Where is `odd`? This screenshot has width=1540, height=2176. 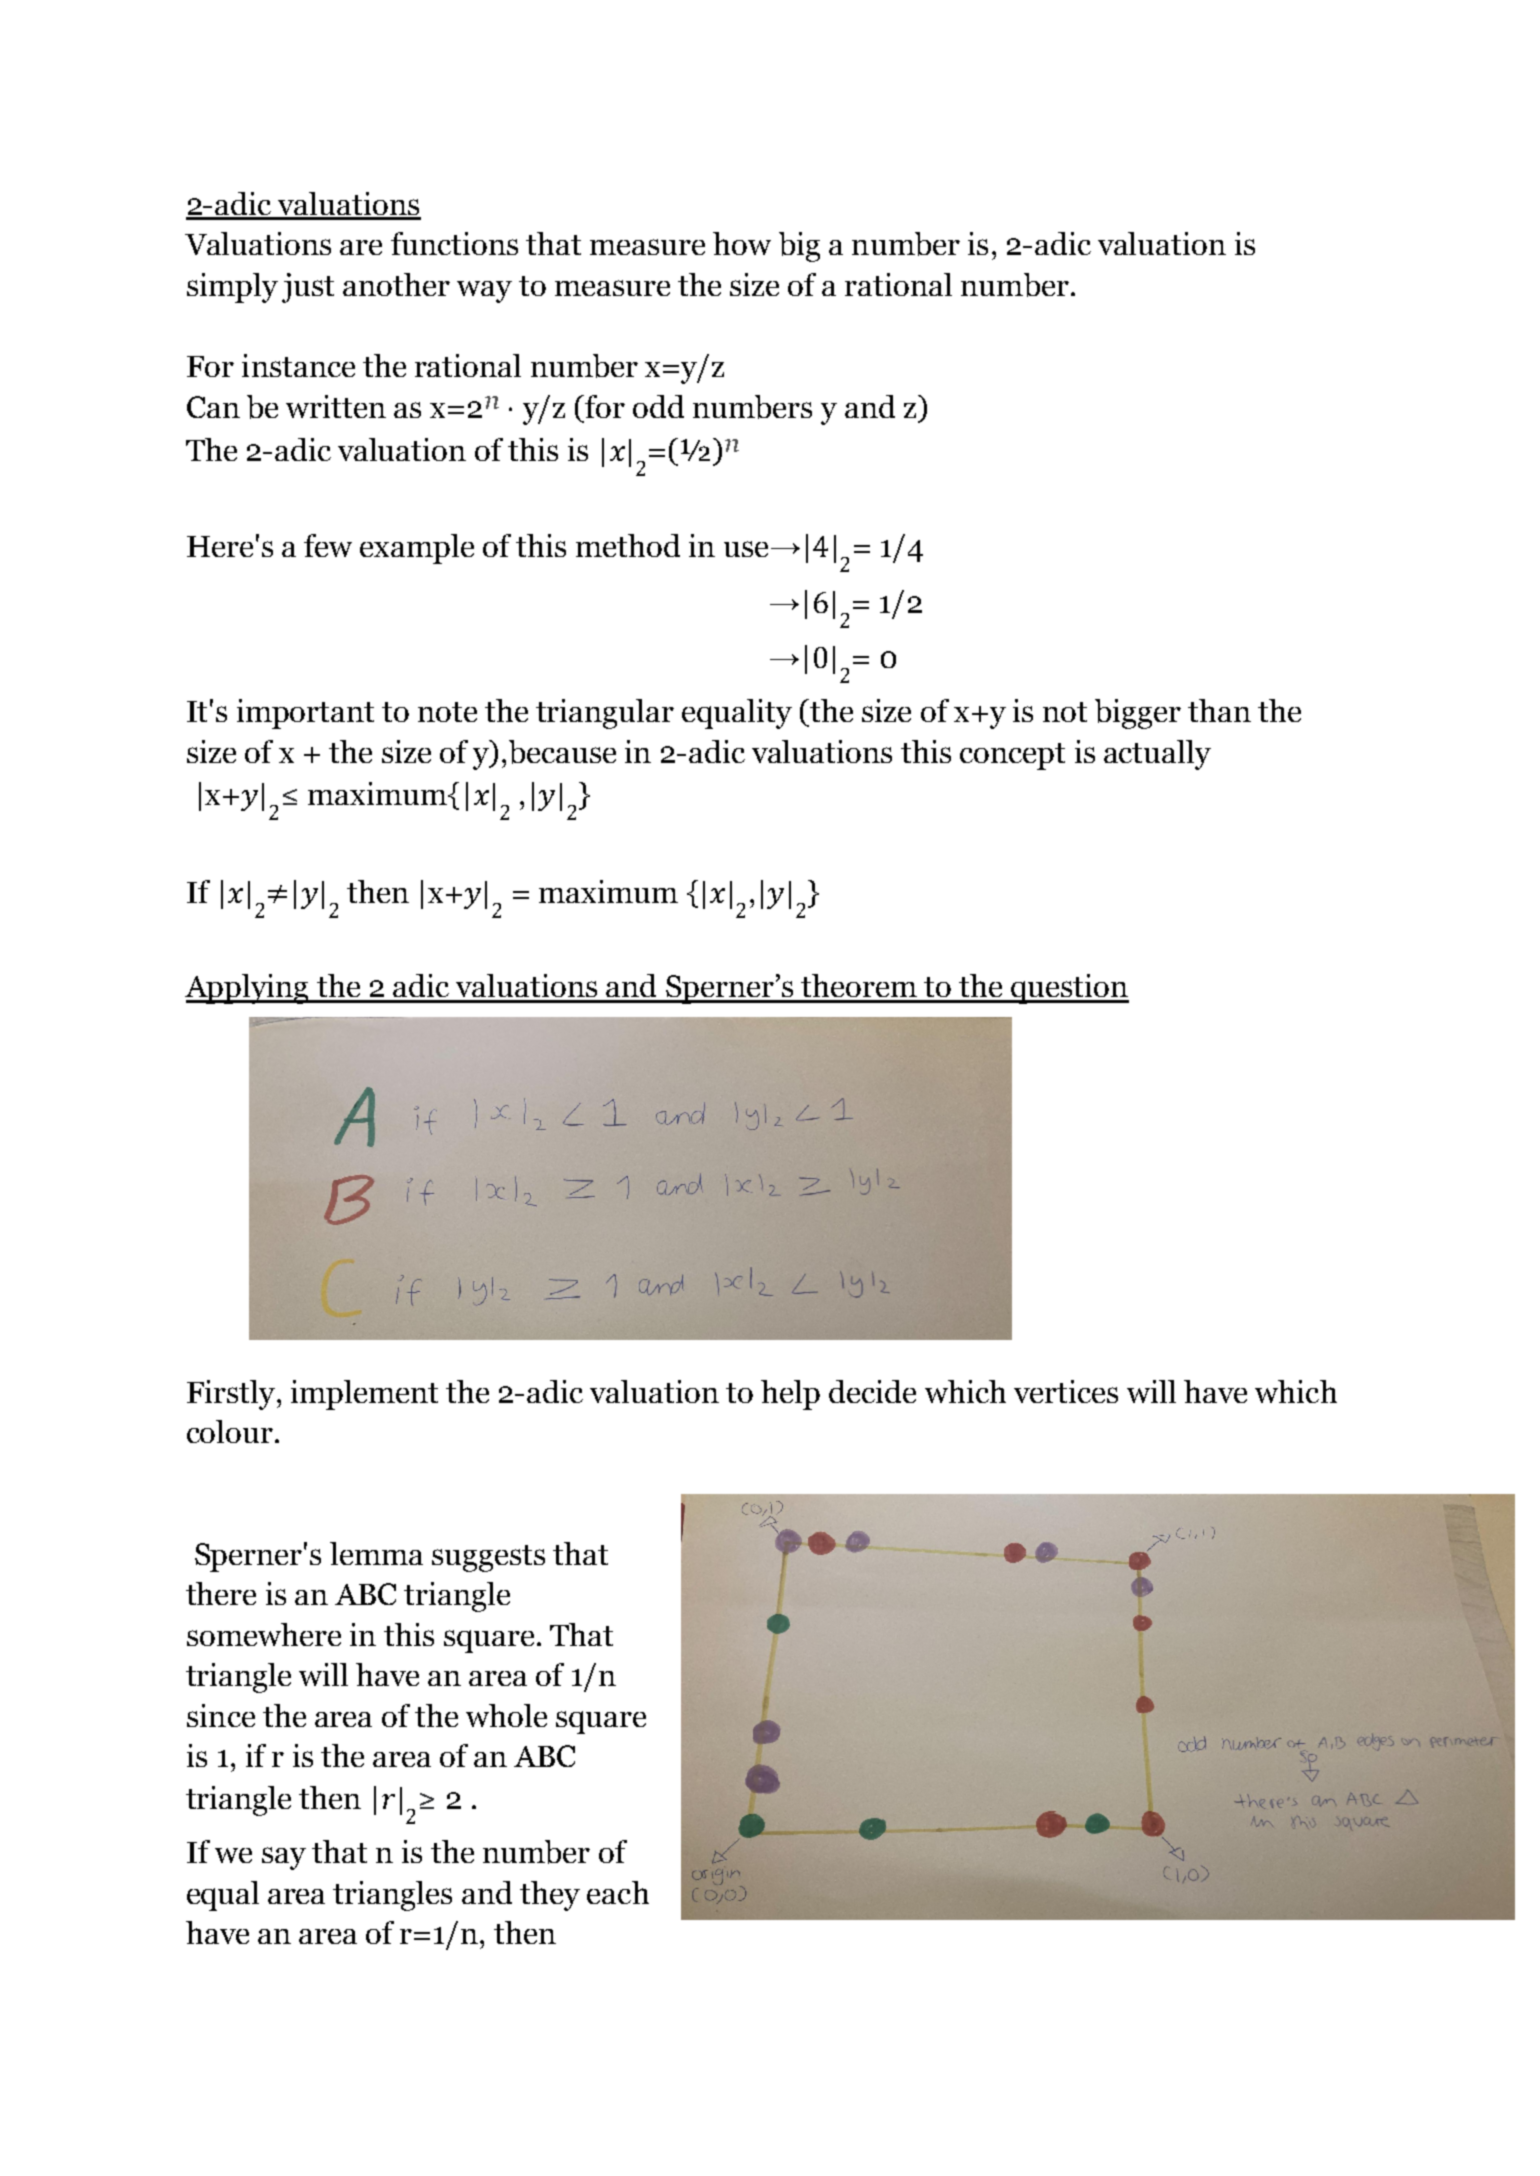
odd is located at coordinates (658, 406).
